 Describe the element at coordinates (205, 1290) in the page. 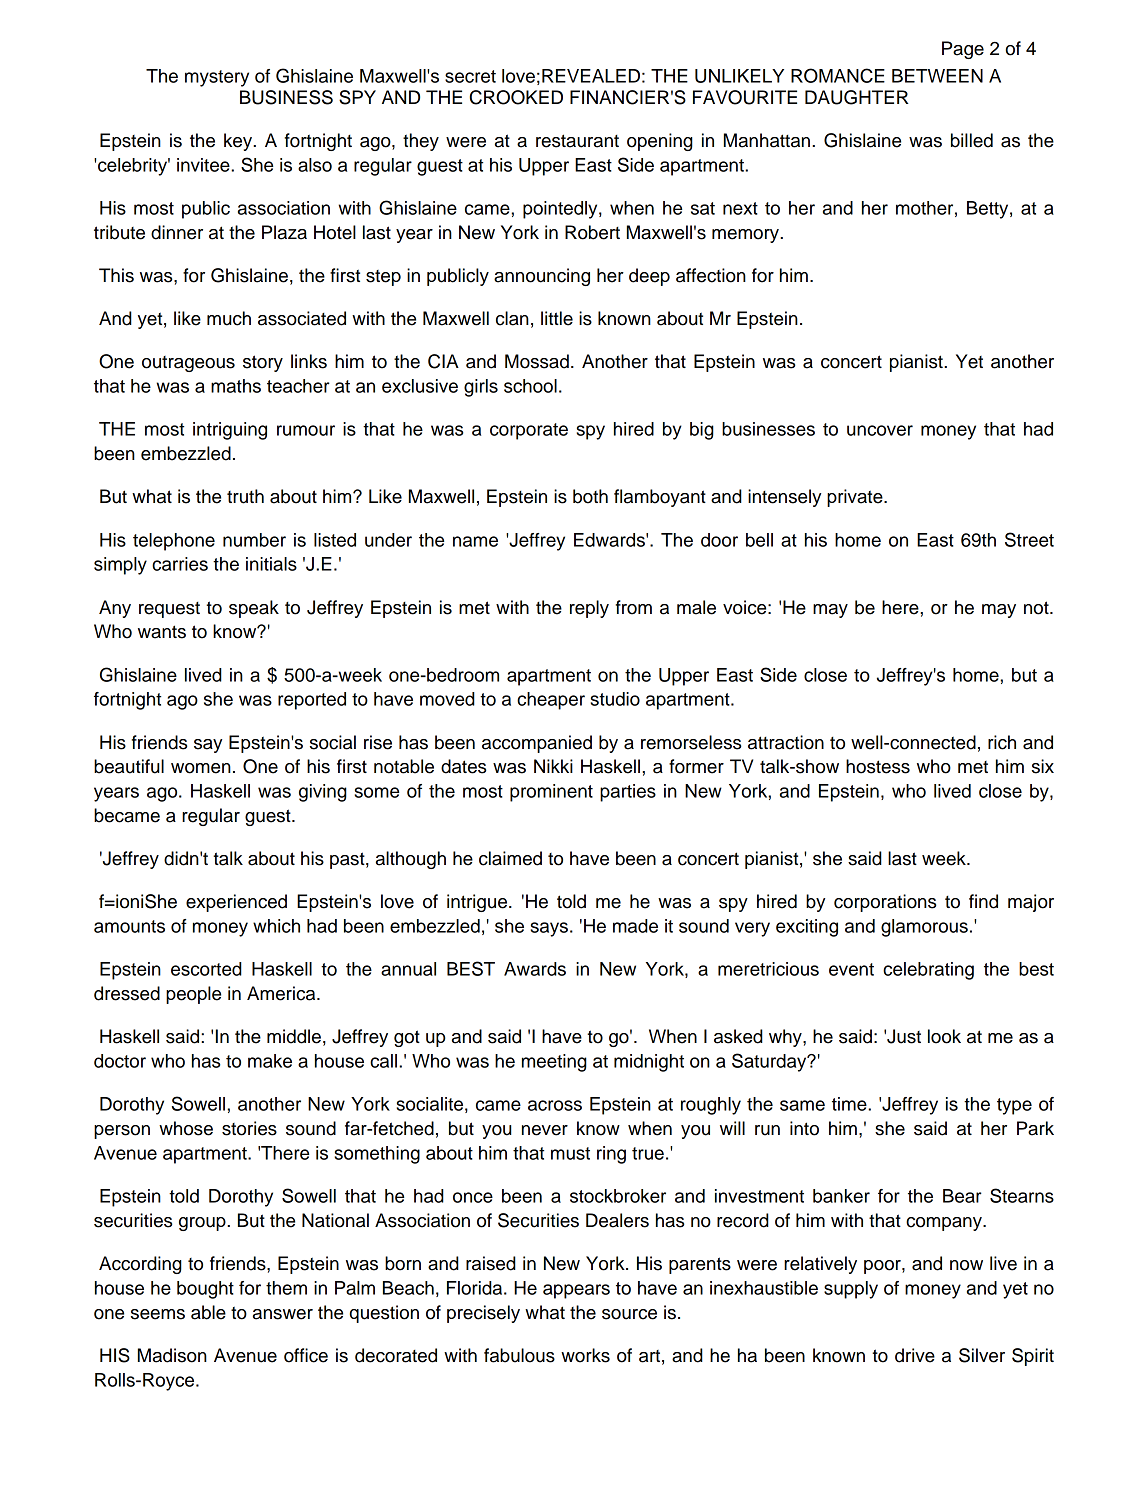

I see `bought` at that location.
